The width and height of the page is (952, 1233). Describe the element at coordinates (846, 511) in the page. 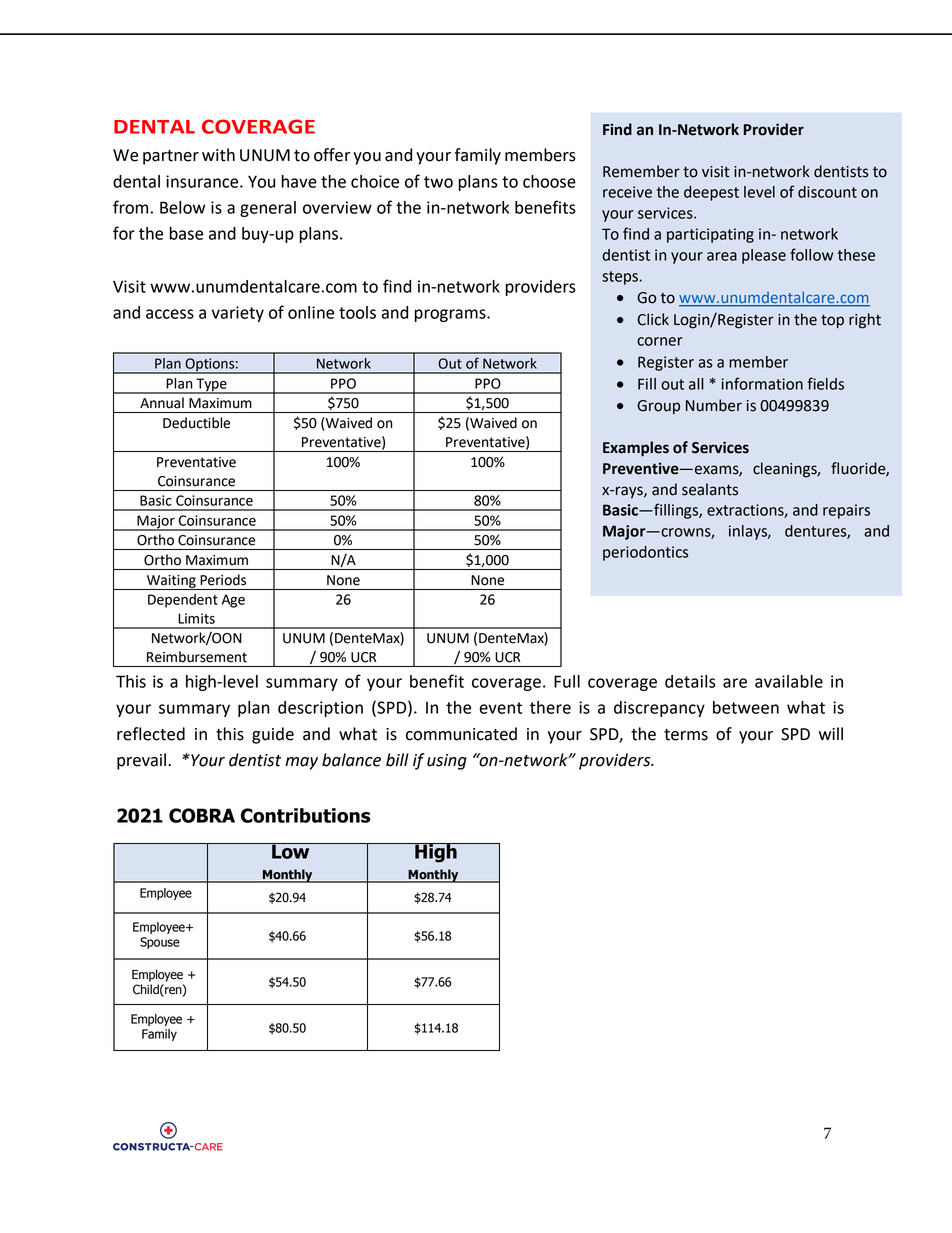

I see `repairs` at that location.
